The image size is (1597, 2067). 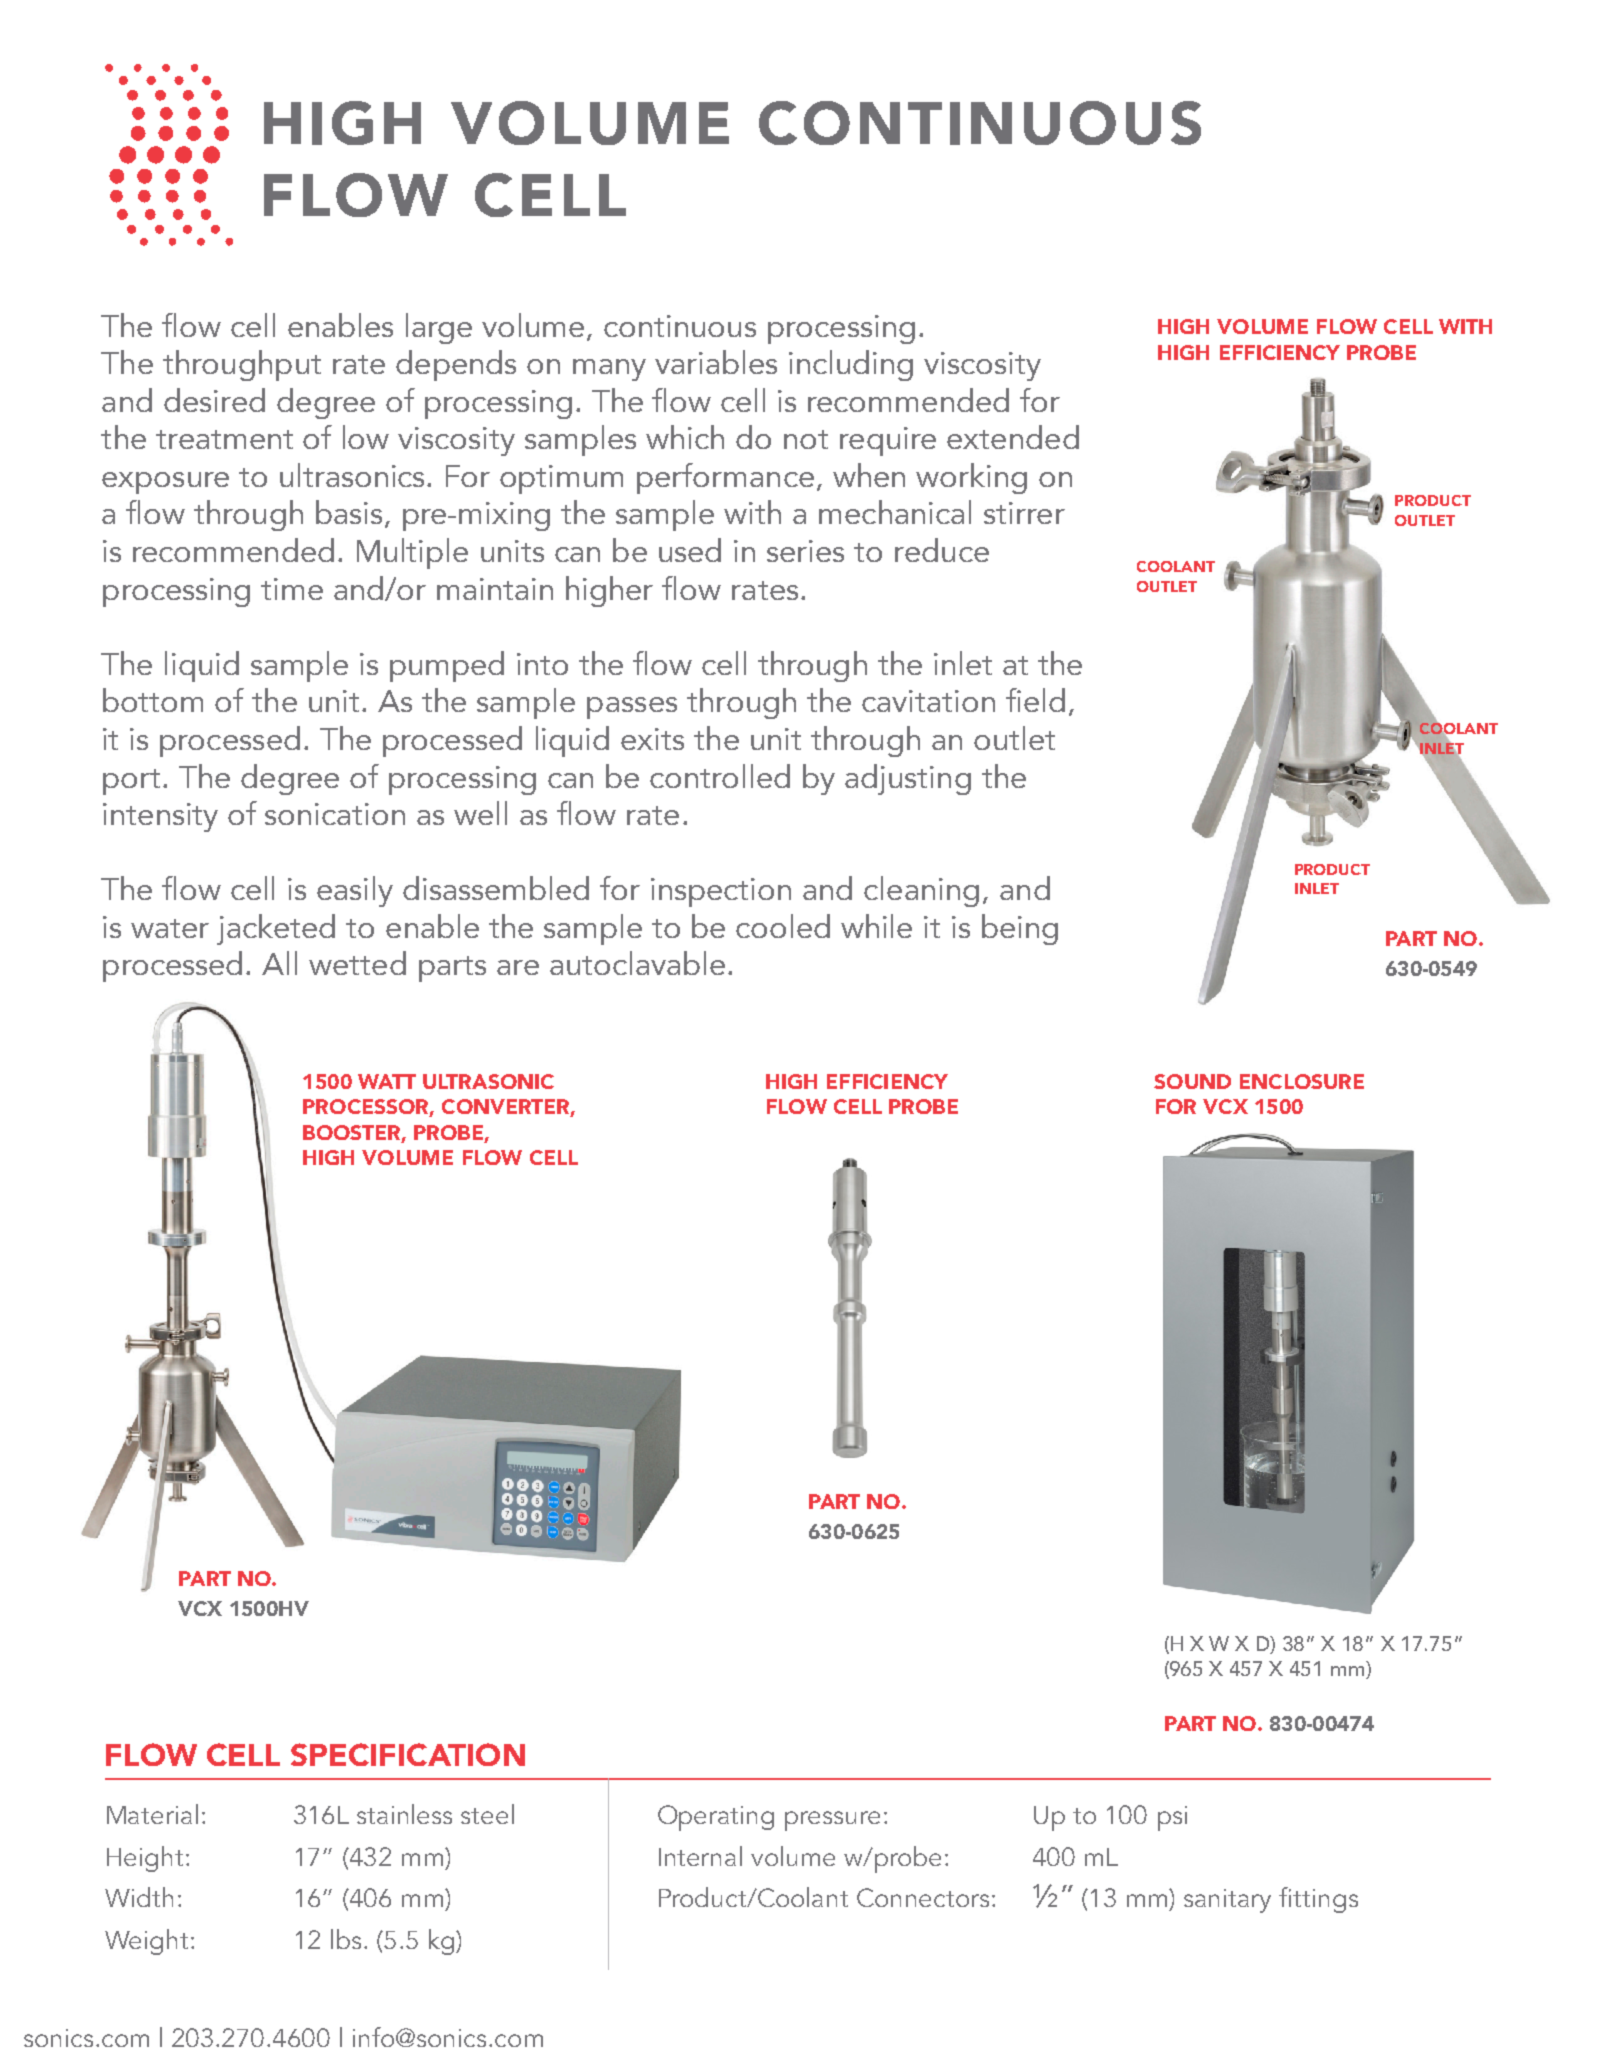 What do you see at coordinates (716, 362) in the page?
I see `variables` at bounding box center [716, 362].
